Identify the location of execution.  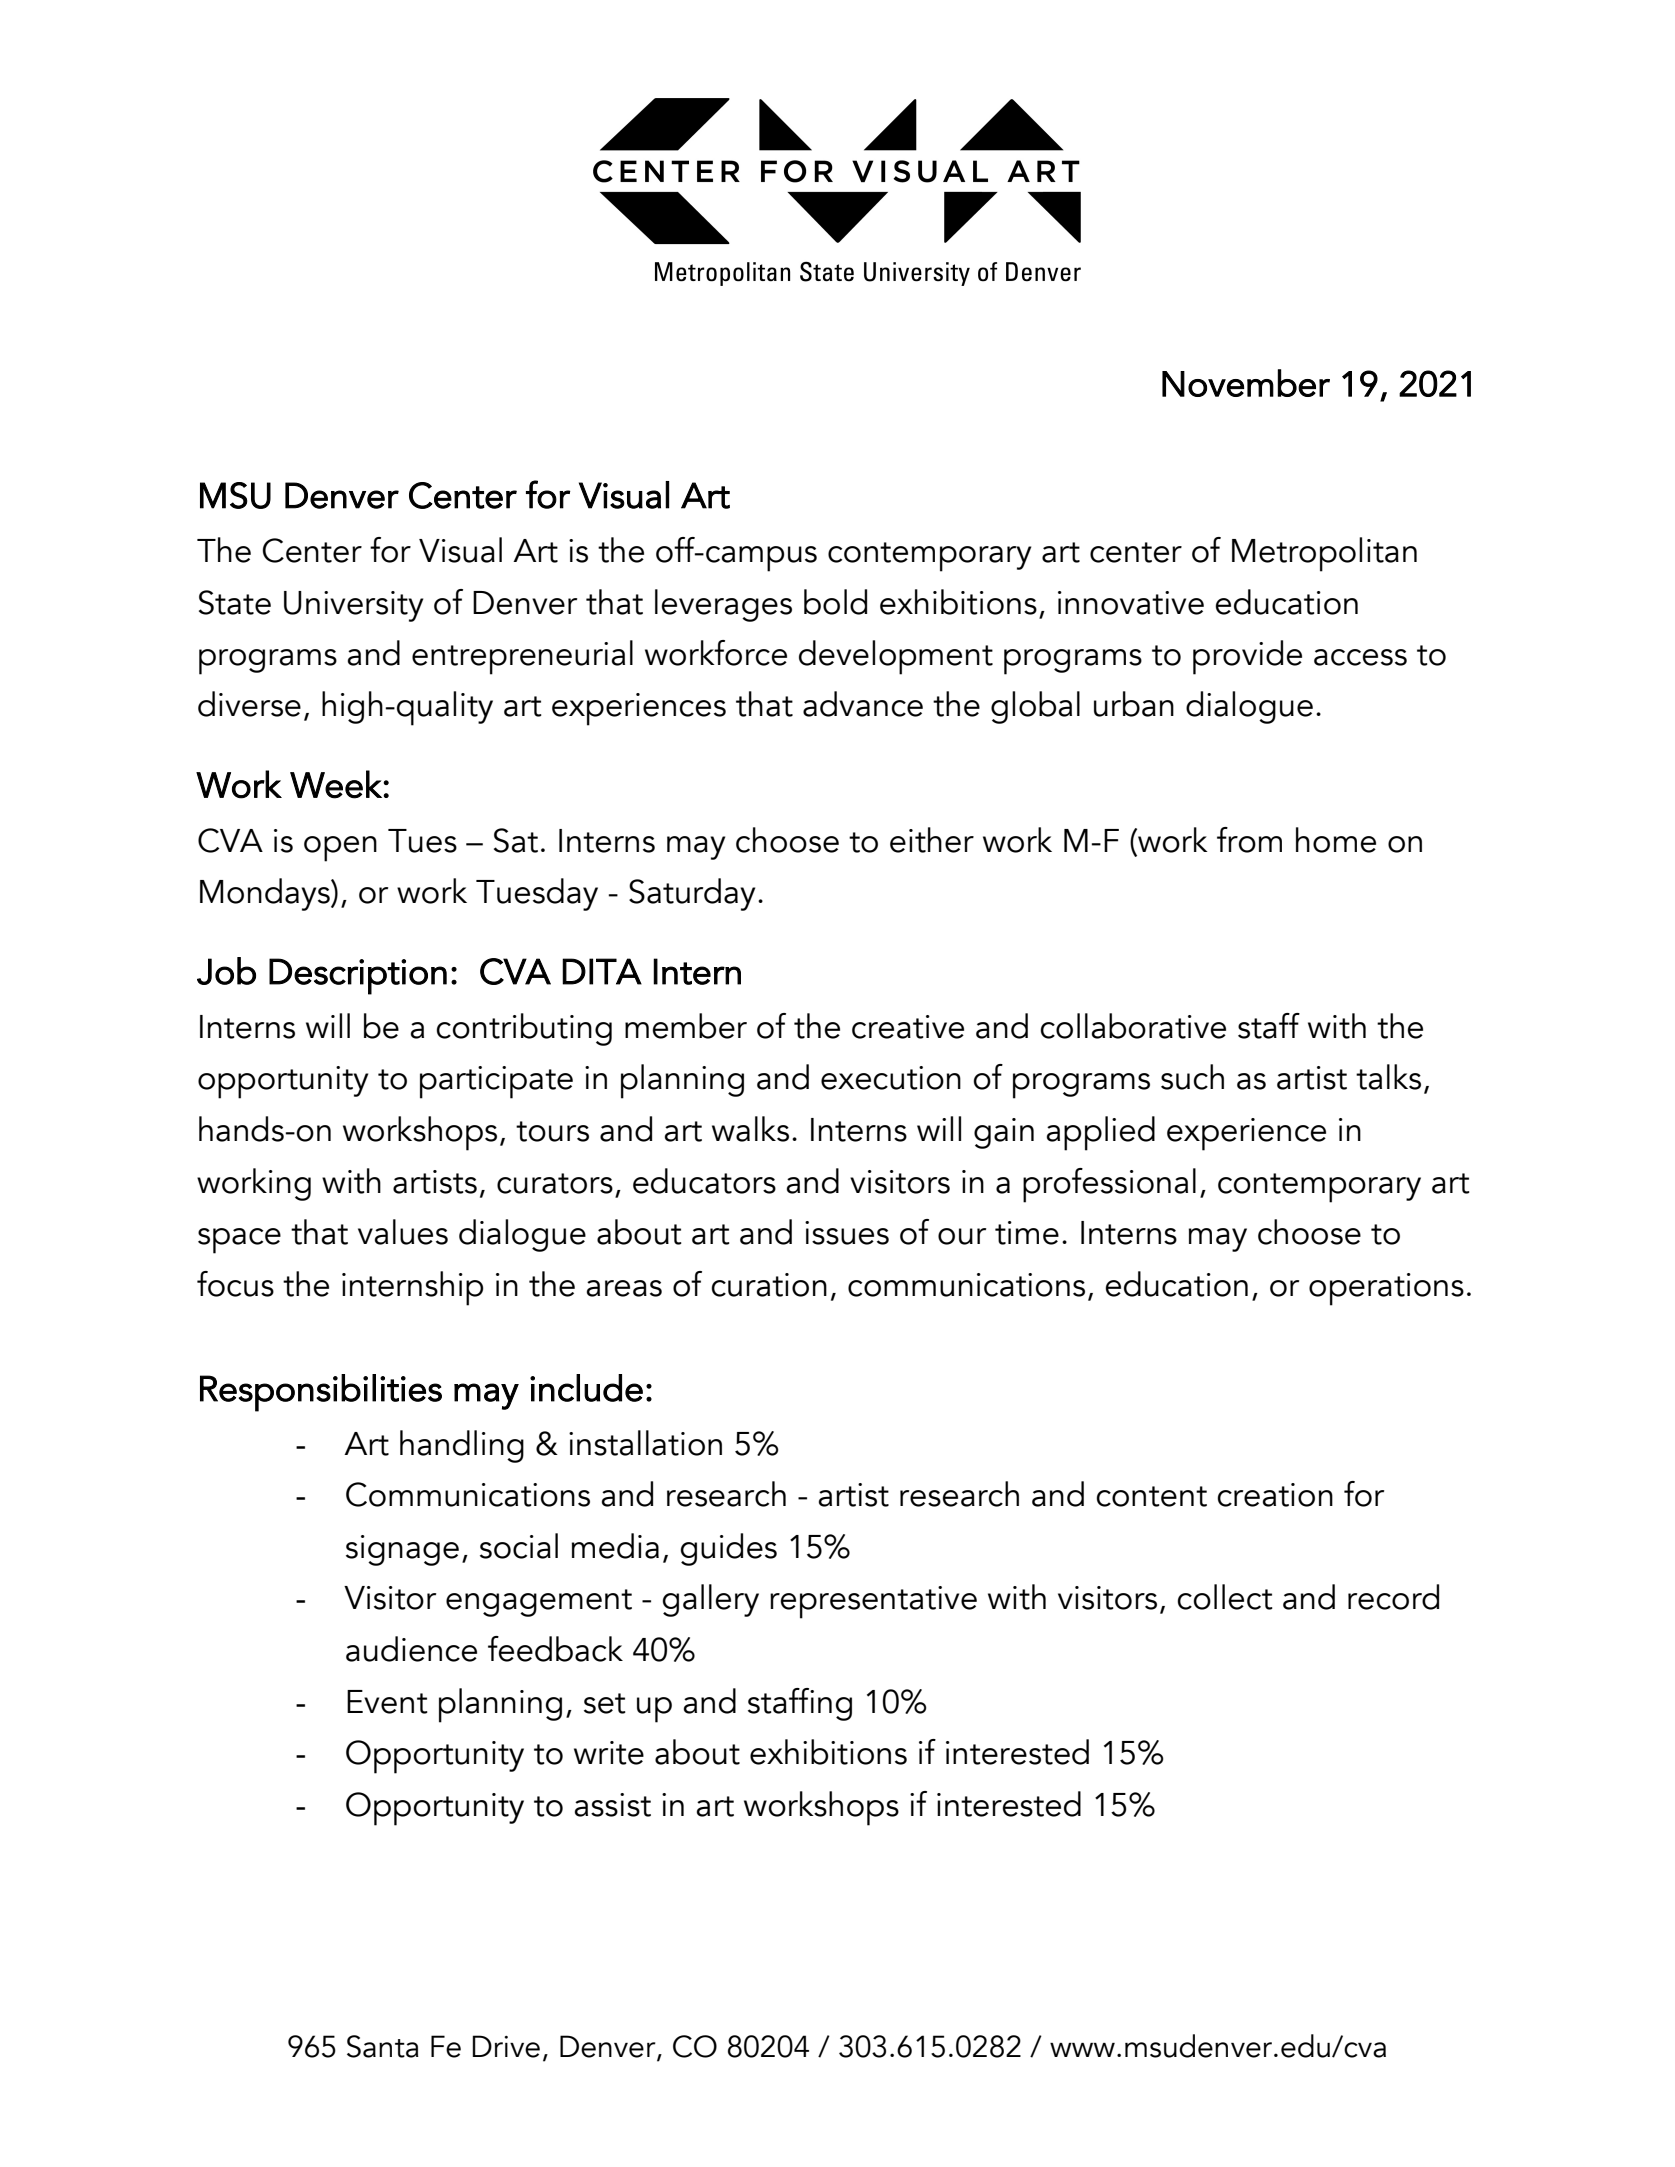
(891, 1078).
